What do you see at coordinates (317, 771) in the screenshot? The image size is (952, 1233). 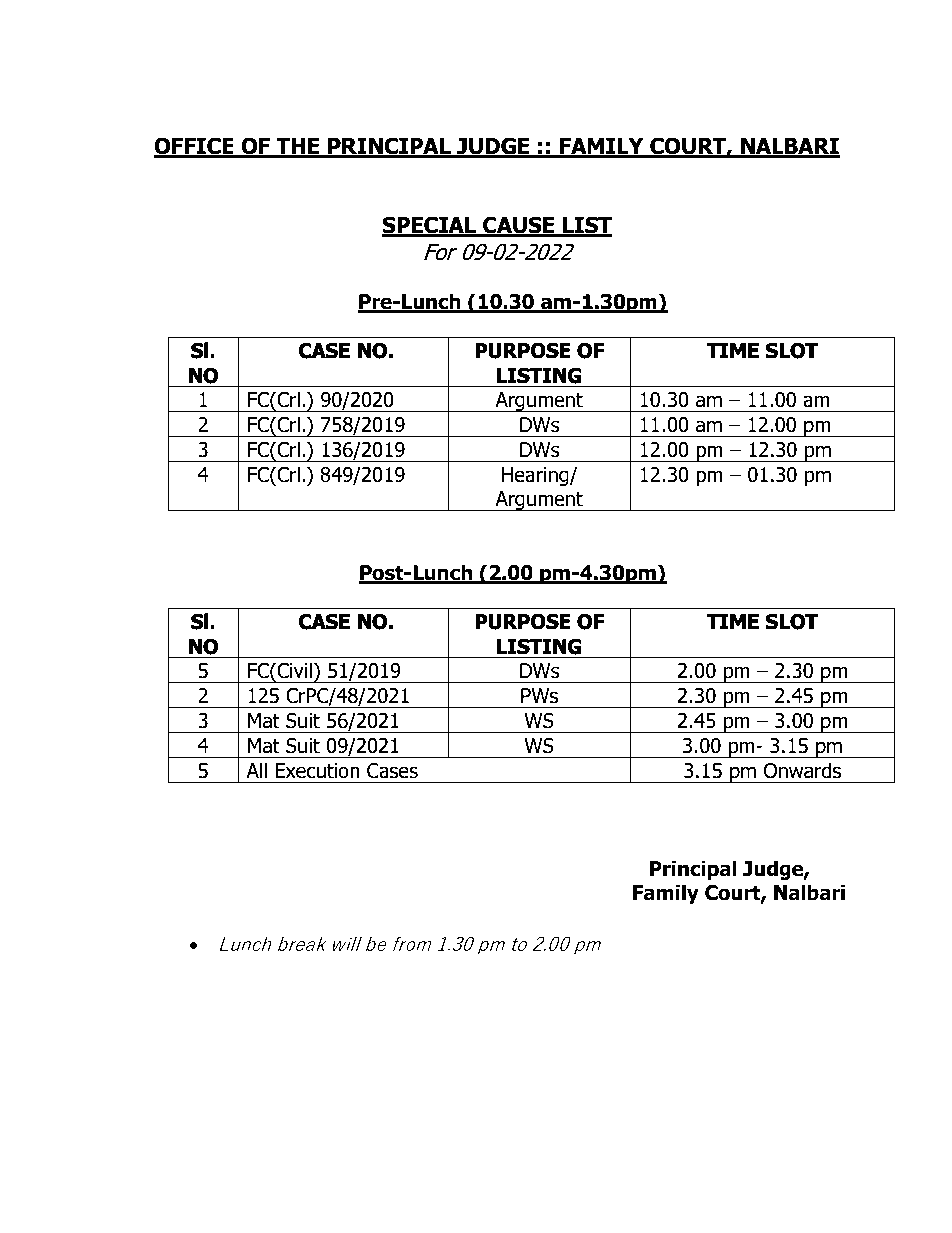 I see `Execution` at bounding box center [317, 771].
